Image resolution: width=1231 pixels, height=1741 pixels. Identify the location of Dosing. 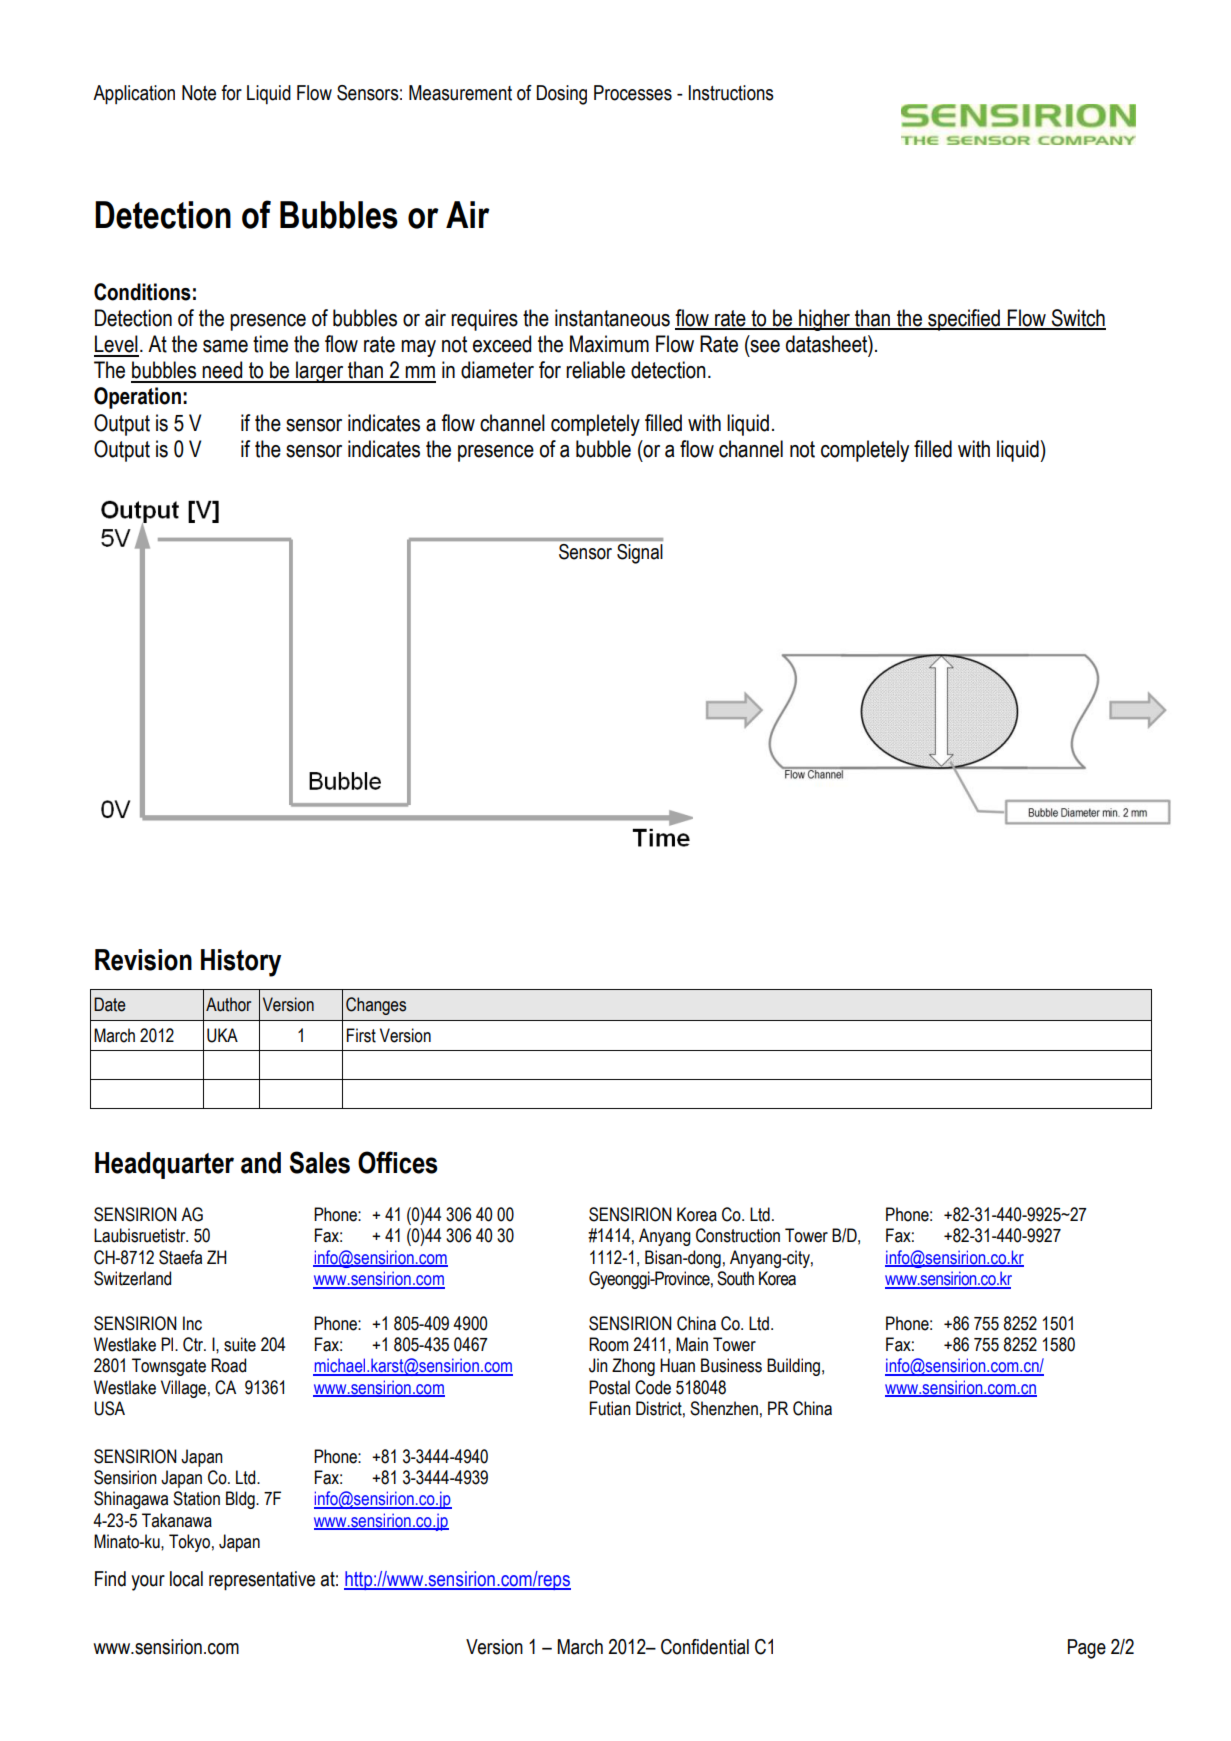
(562, 95).
